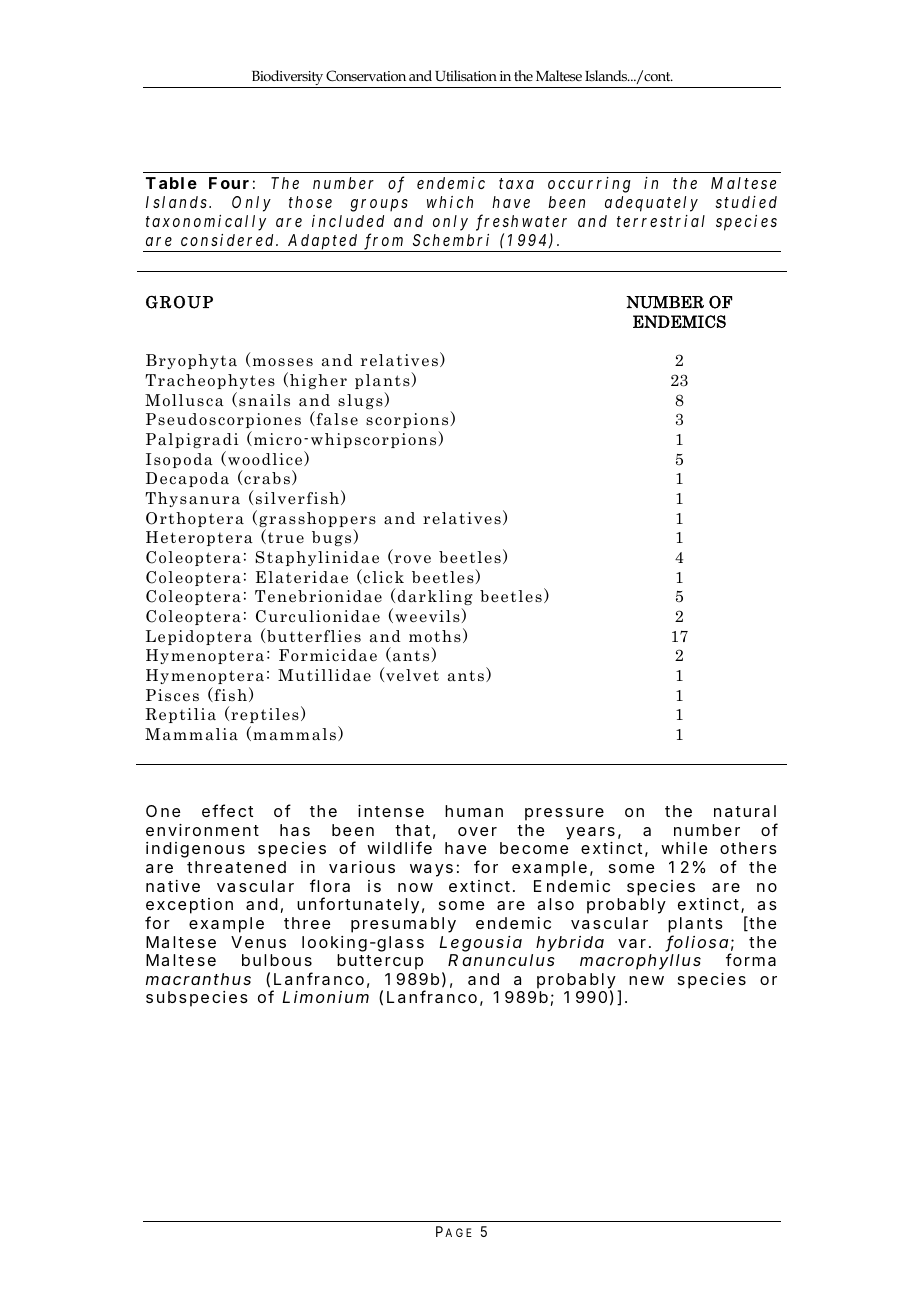 The image size is (924, 1308). I want to click on Lepidoptera, so click(199, 637).
